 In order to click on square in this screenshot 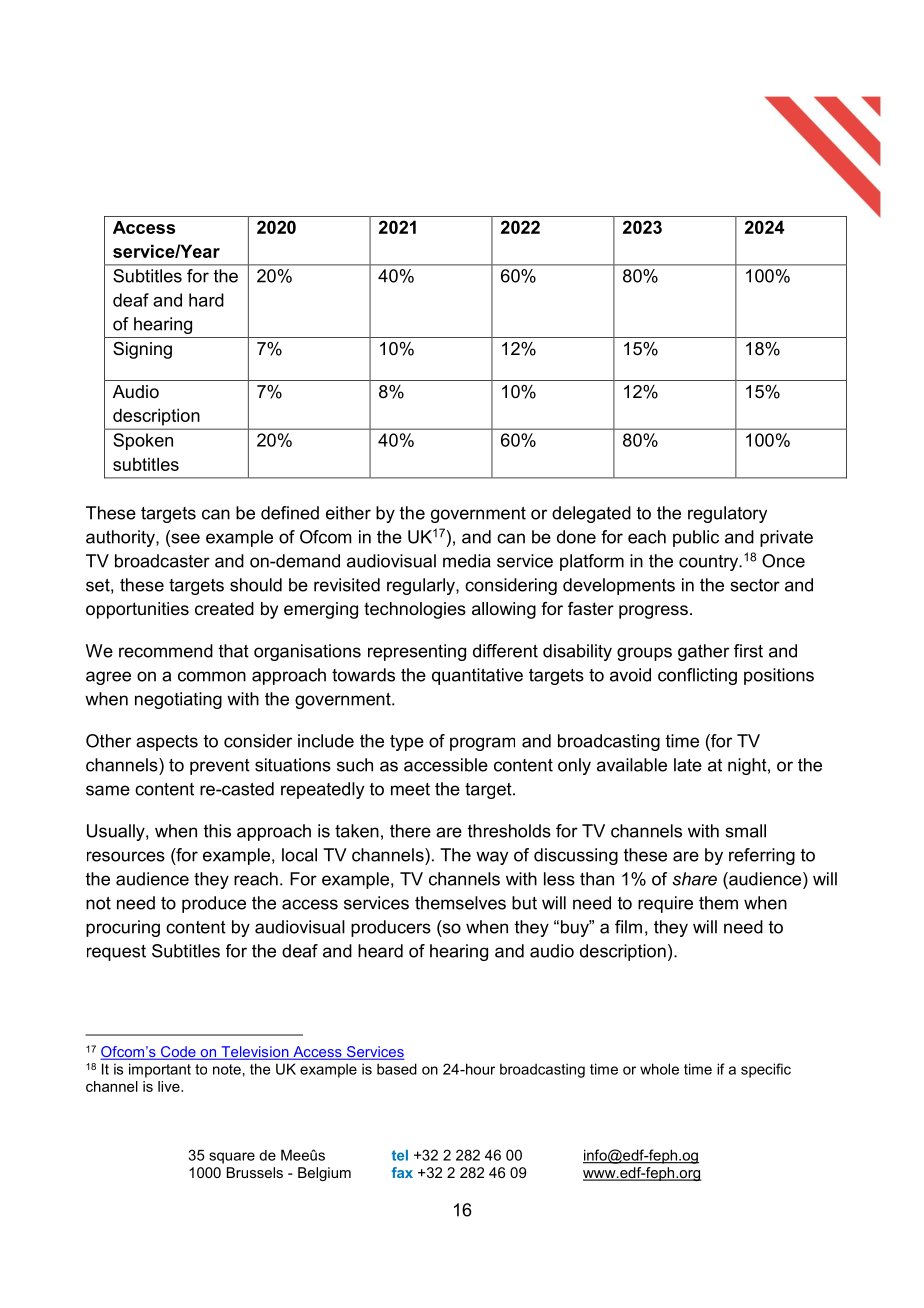, I will do `click(232, 1158)`.
